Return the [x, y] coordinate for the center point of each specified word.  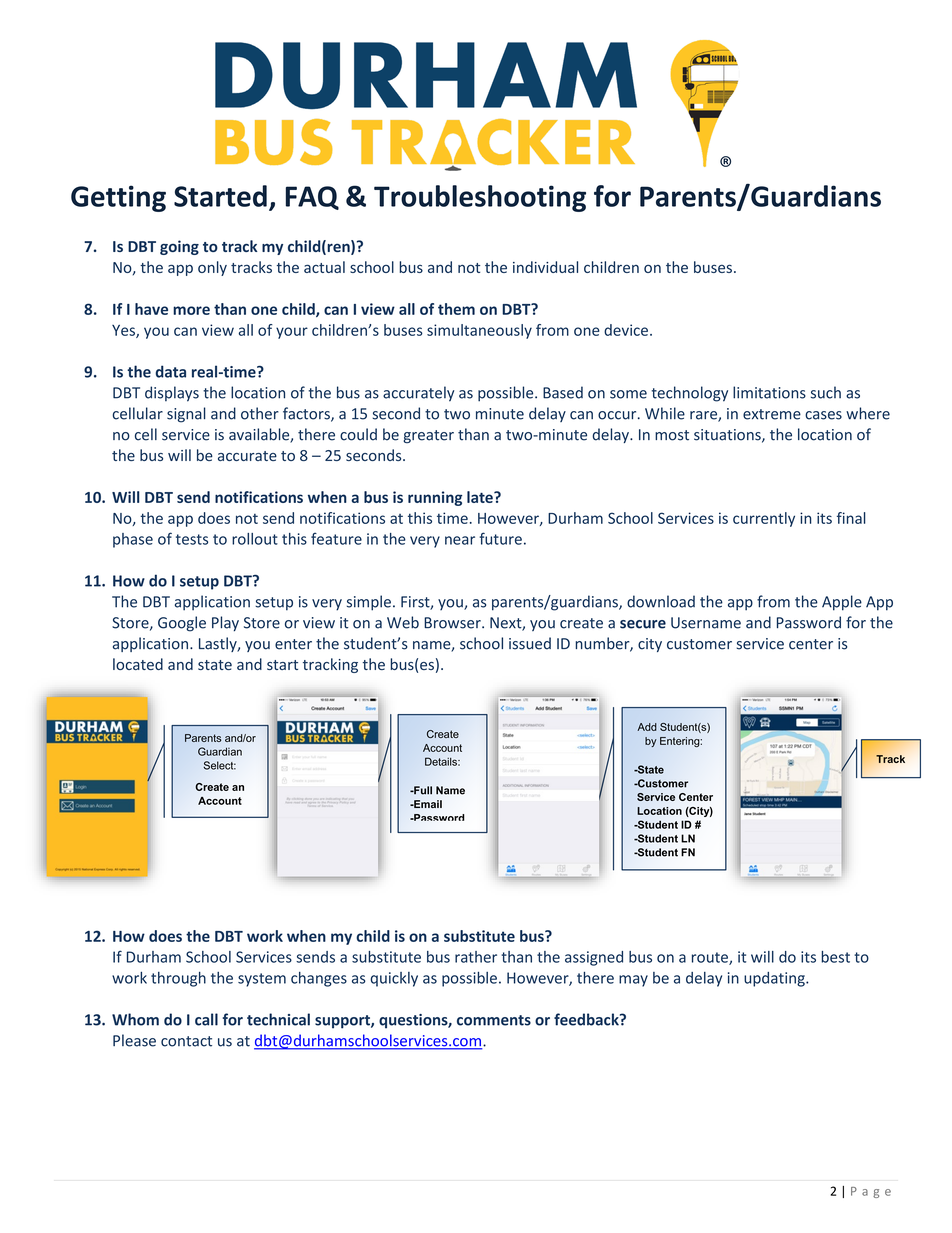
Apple [842, 603]
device [626, 330]
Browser [453, 623]
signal [186, 415]
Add [647, 727]
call [206, 1019]
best [835, 957]
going [179, 247]
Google [182, 624]
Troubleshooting [480, 198]
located [138, 664]
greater [428, 436]
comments [494, 1020]
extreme [772, 414]
